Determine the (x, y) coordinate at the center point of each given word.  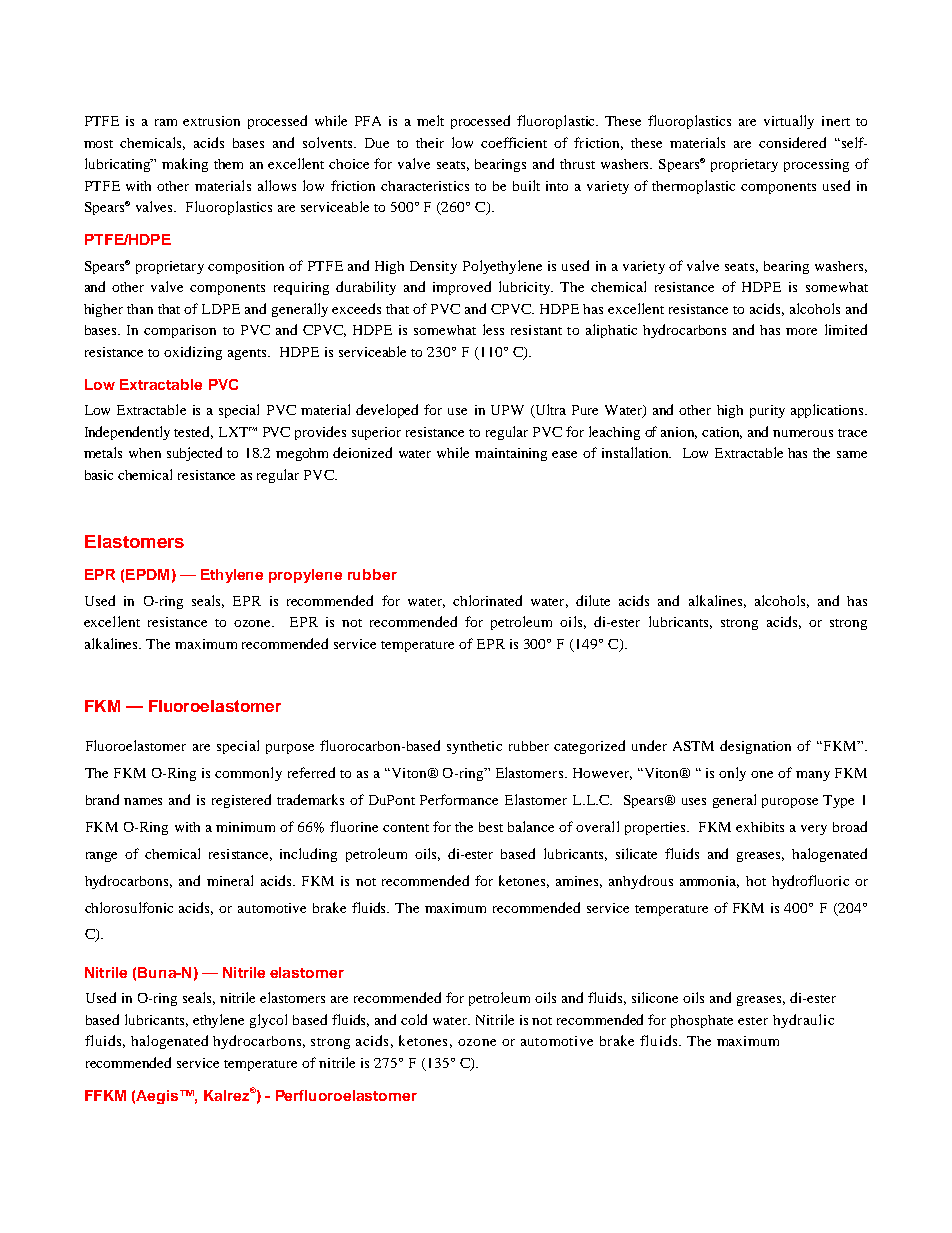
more (801, 331)
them (228, 164)
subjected (194, 454)
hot (756, 881)
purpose (290, 749)
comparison (180, 331)
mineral (230, 880)
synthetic (474, 747)
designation (755, 747)
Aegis (158, 1097)
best (491, 827)
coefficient (514, 142)
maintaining (511, 454)
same (852, 454)
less (493, 329)
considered (792, 142)
